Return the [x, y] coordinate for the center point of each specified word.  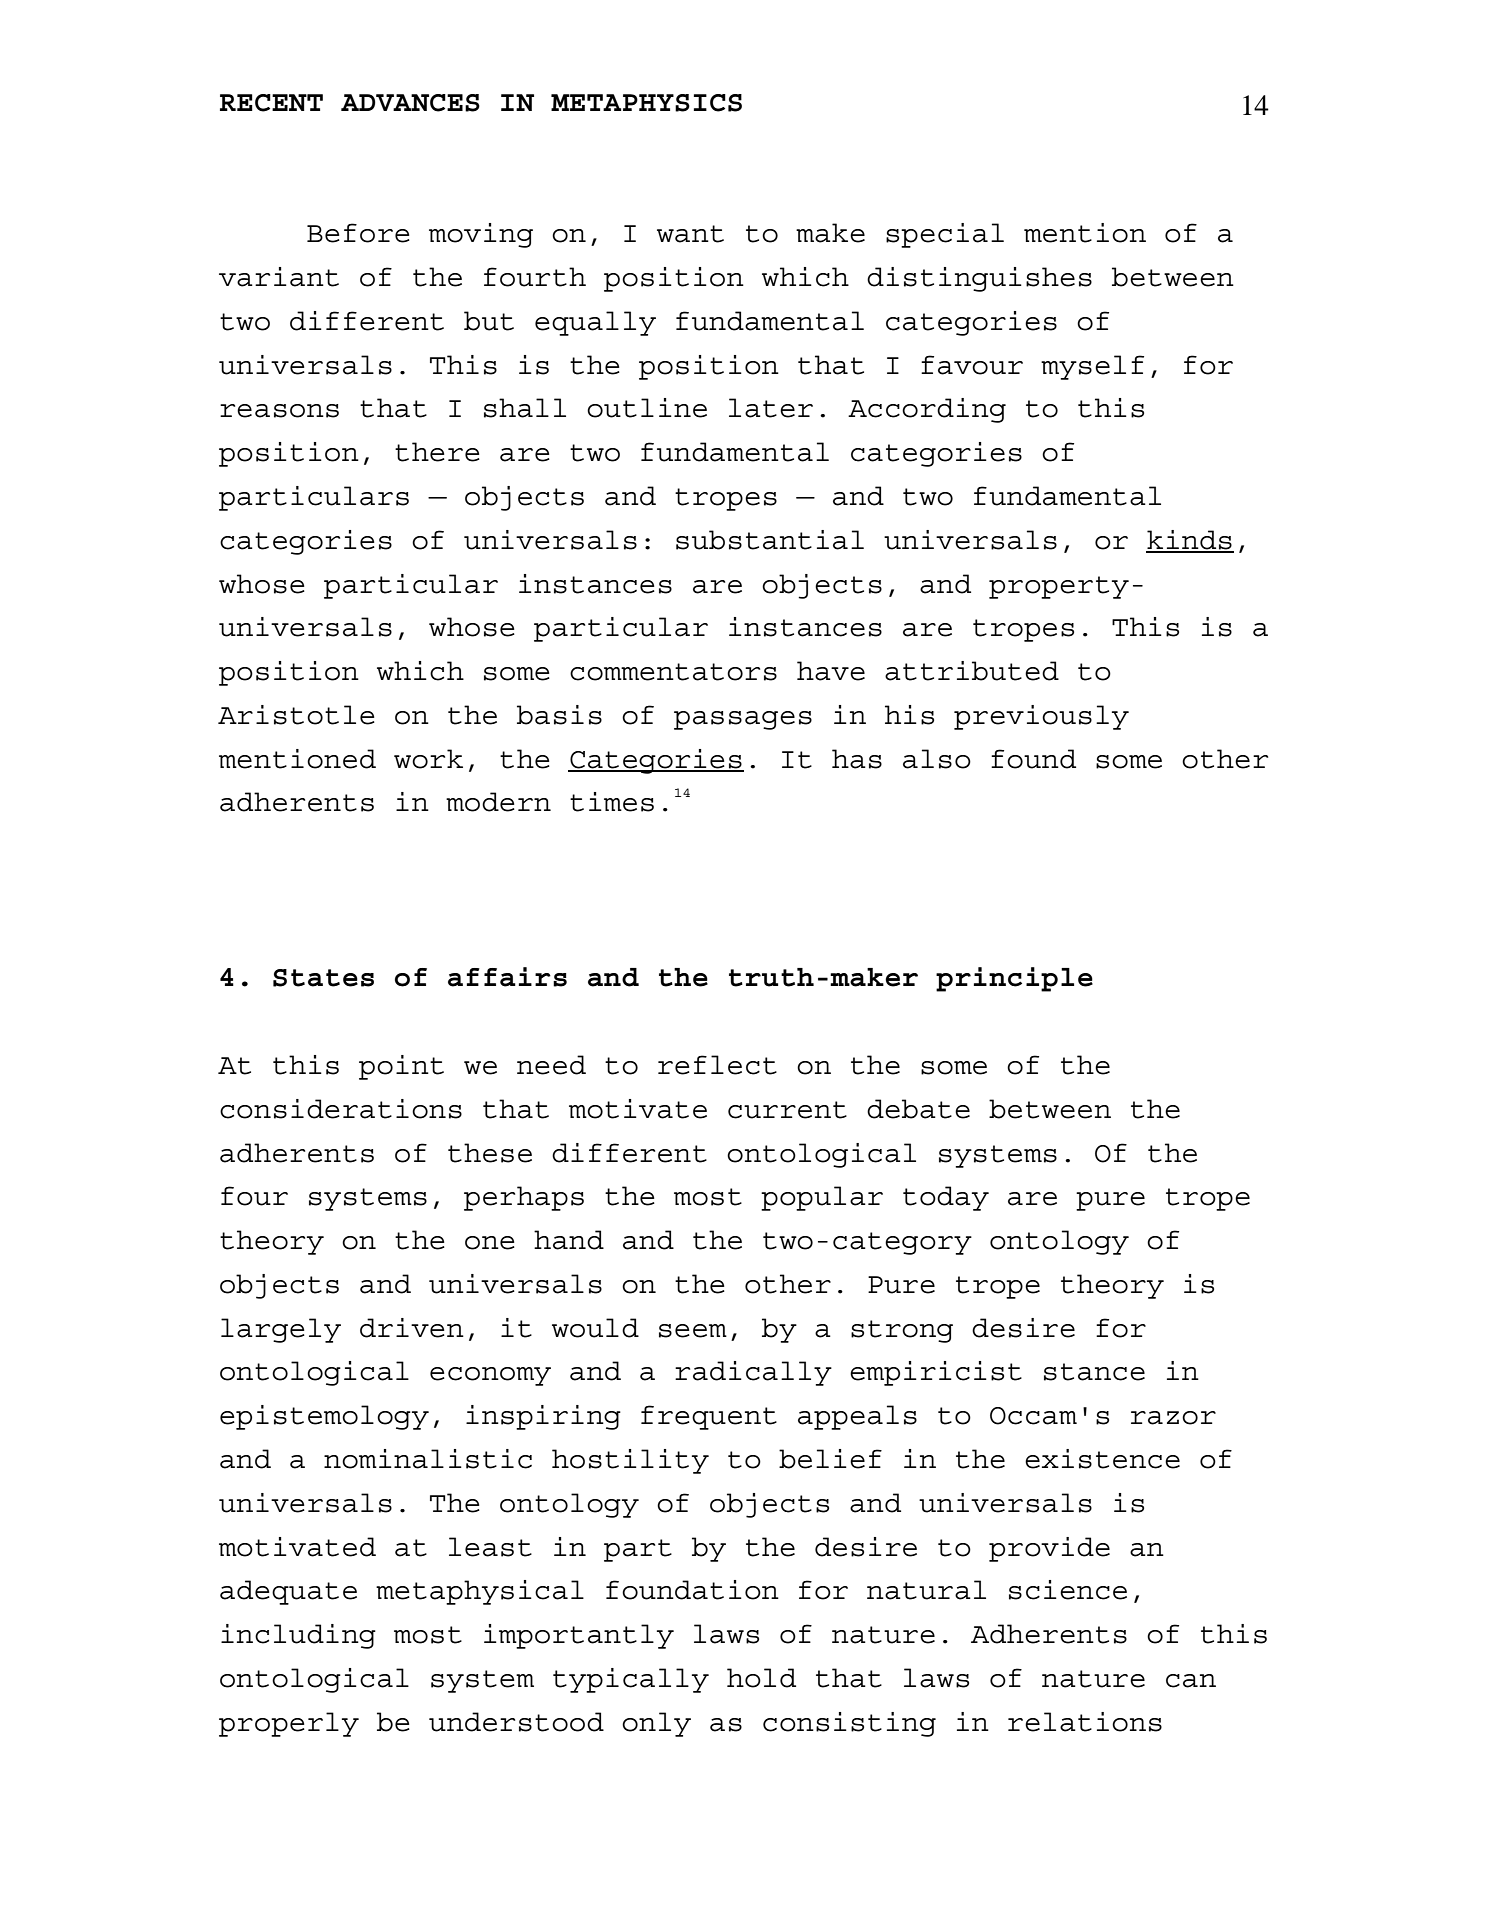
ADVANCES [410, 103]
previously [1041, 717]
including [298, 1636]
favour [972, 365]
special [945, 235]
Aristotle [296, 715]
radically [753, 1373]
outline [647, 408]
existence [1102, 1459]
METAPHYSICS [646, 103]
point [401, 1067]
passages [743, 720]
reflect [717, 1065]
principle [1014, 979]
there [437, 452]
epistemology [324, 1417]
